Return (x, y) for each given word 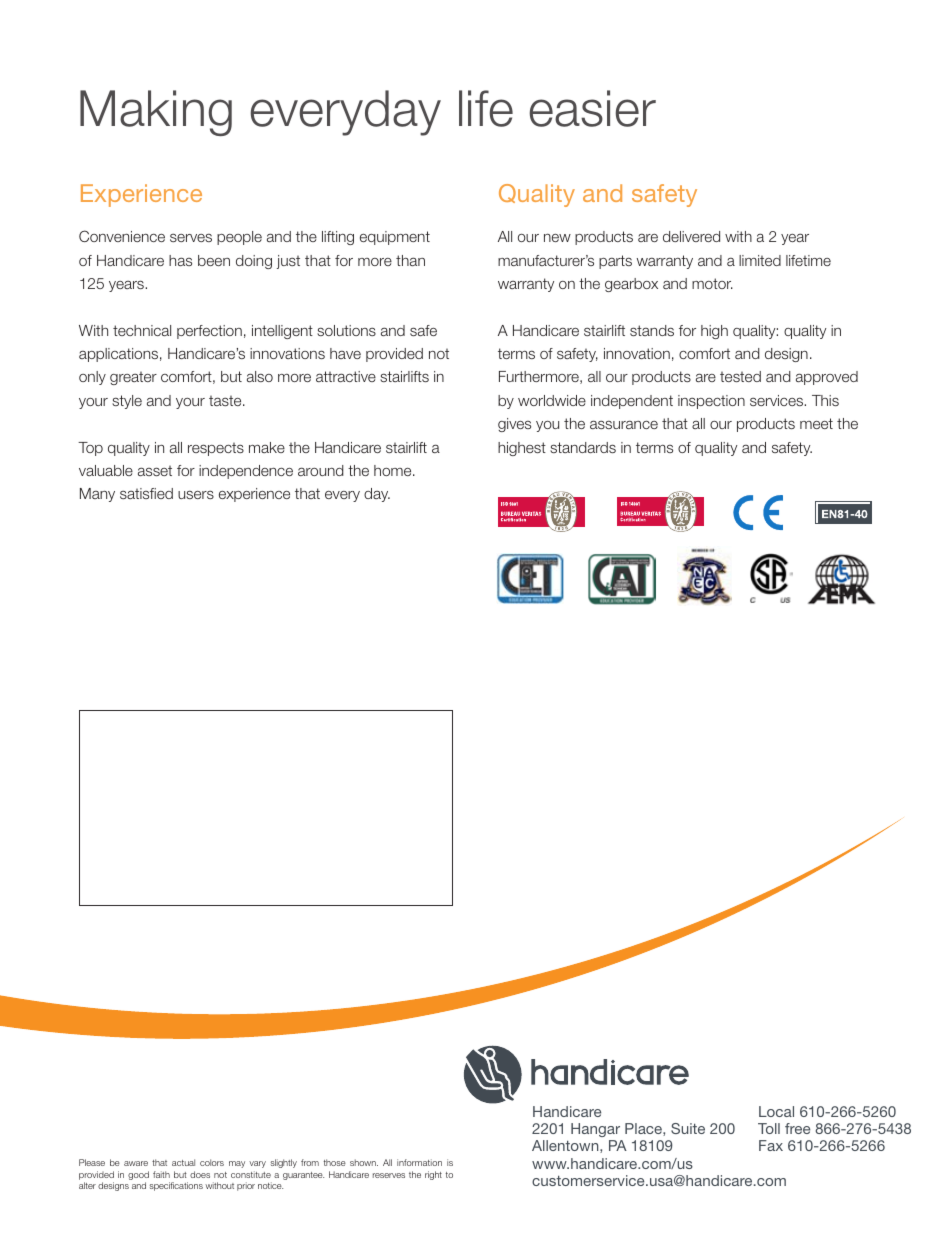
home (394, 470)
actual (183, 1162)
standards (583, 447)
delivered (691, 236)
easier (592, 108)
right (433, 1175)
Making (156, 113)
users (196, 494)
